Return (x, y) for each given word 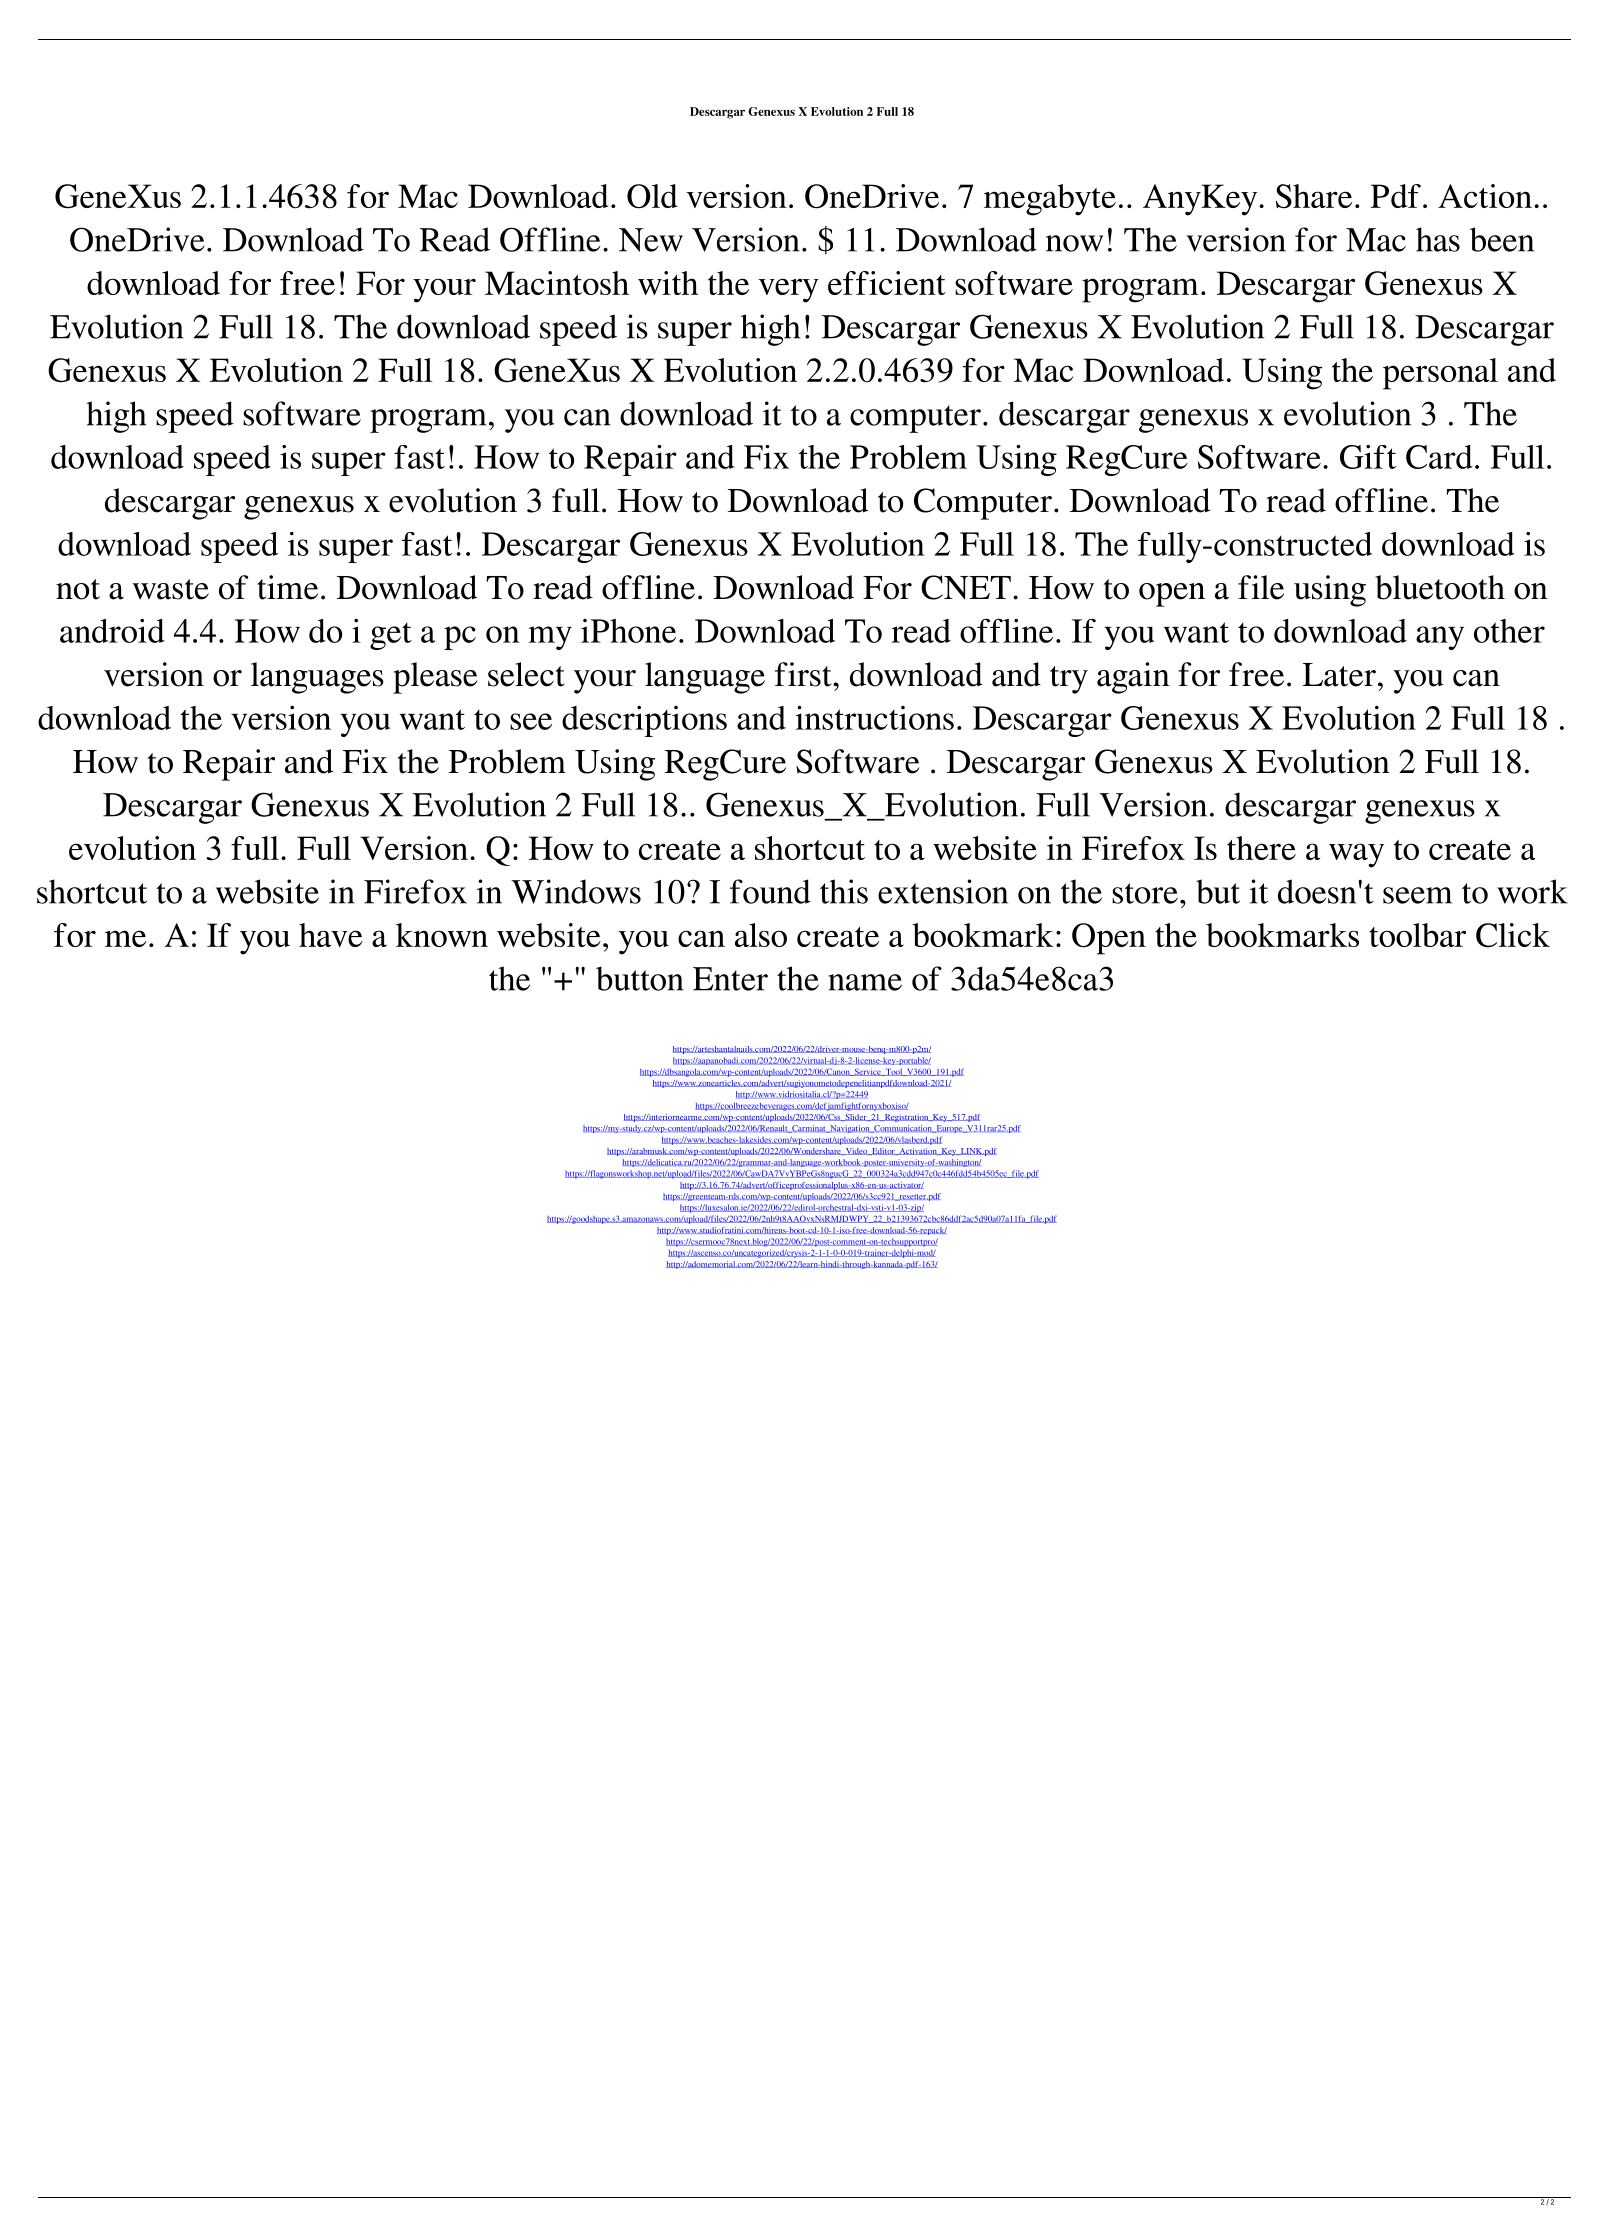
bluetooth (1440, 587)
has (1438, 239)
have (331, 935)
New (651, 240)
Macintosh (557, 283)
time (287, 587)
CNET (966, 587)
